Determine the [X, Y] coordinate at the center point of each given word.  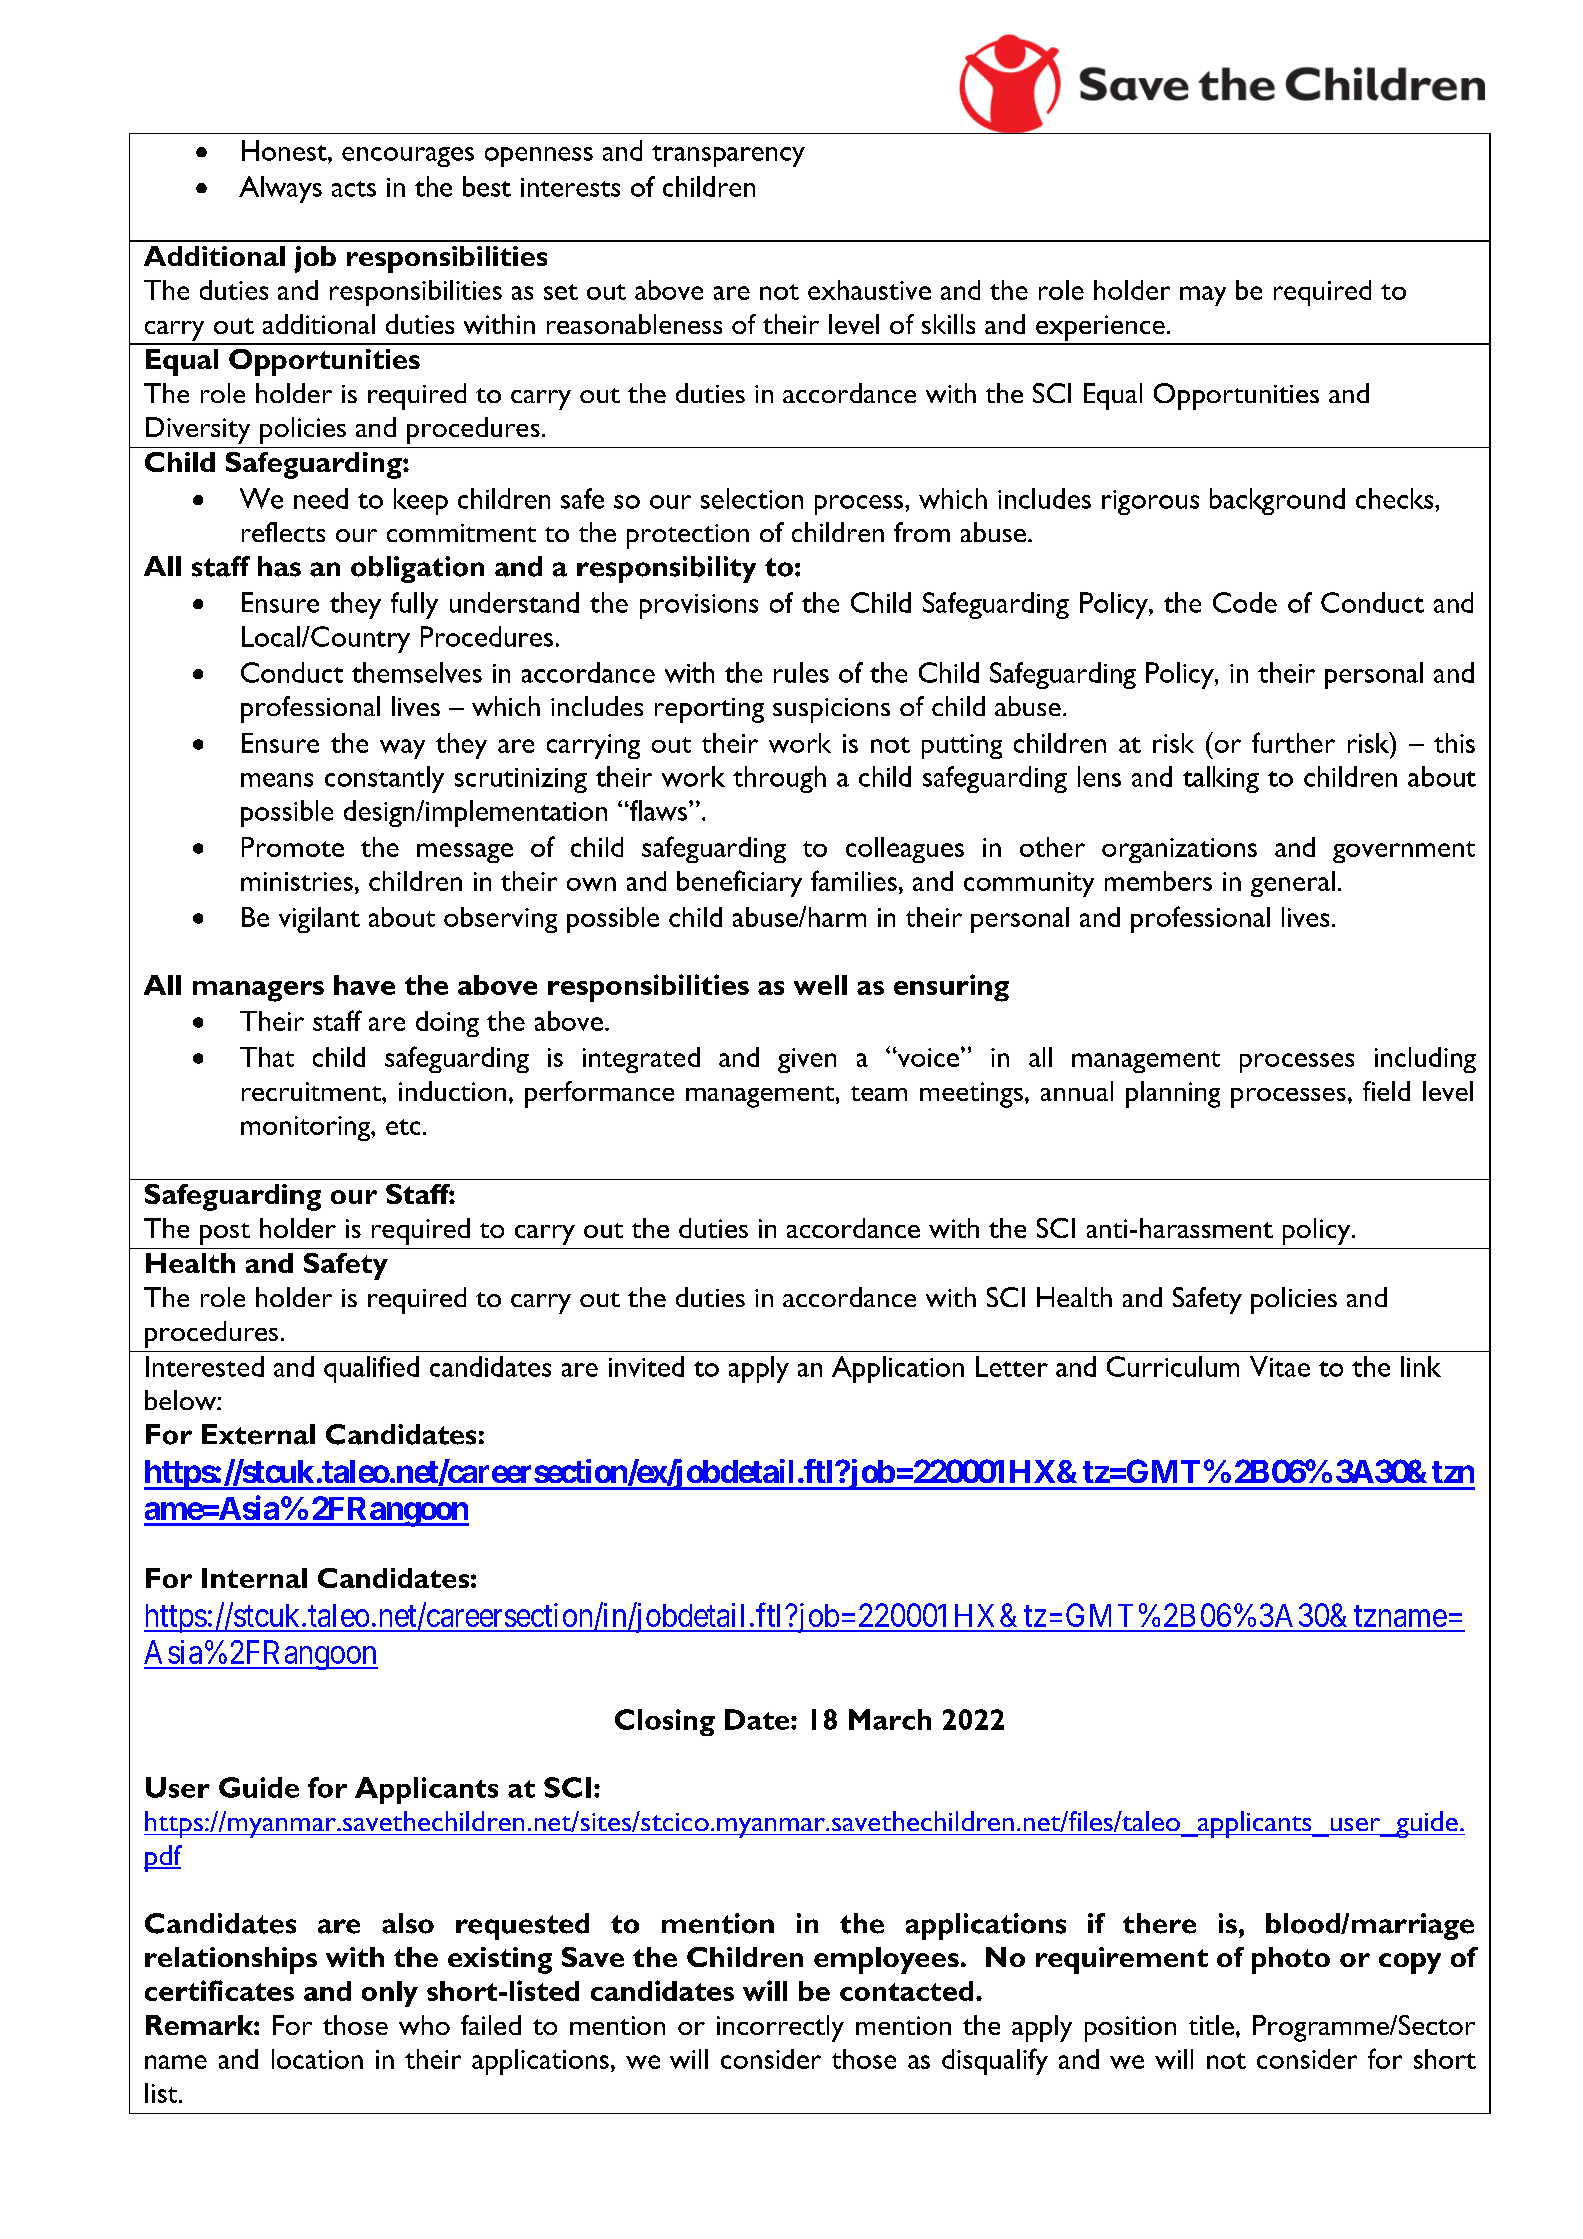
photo [1291, 1960]
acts [354, 189]
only [390, 1994]
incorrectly [780, 2028]
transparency [728, 156]
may [1203, 296]
